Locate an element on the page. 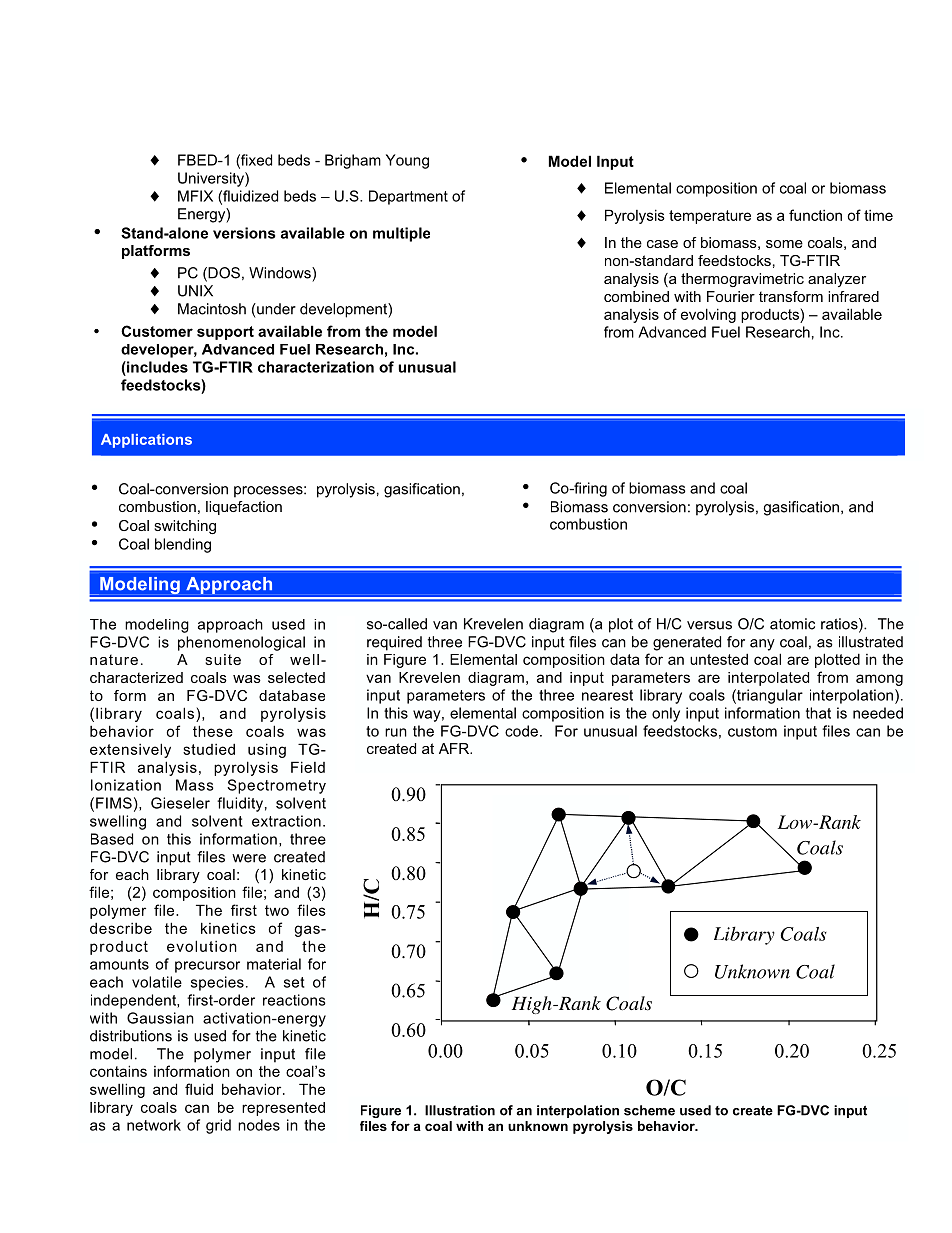 This page has width=952, height=1233. Illustration is located at coordinates (460, 1110).
